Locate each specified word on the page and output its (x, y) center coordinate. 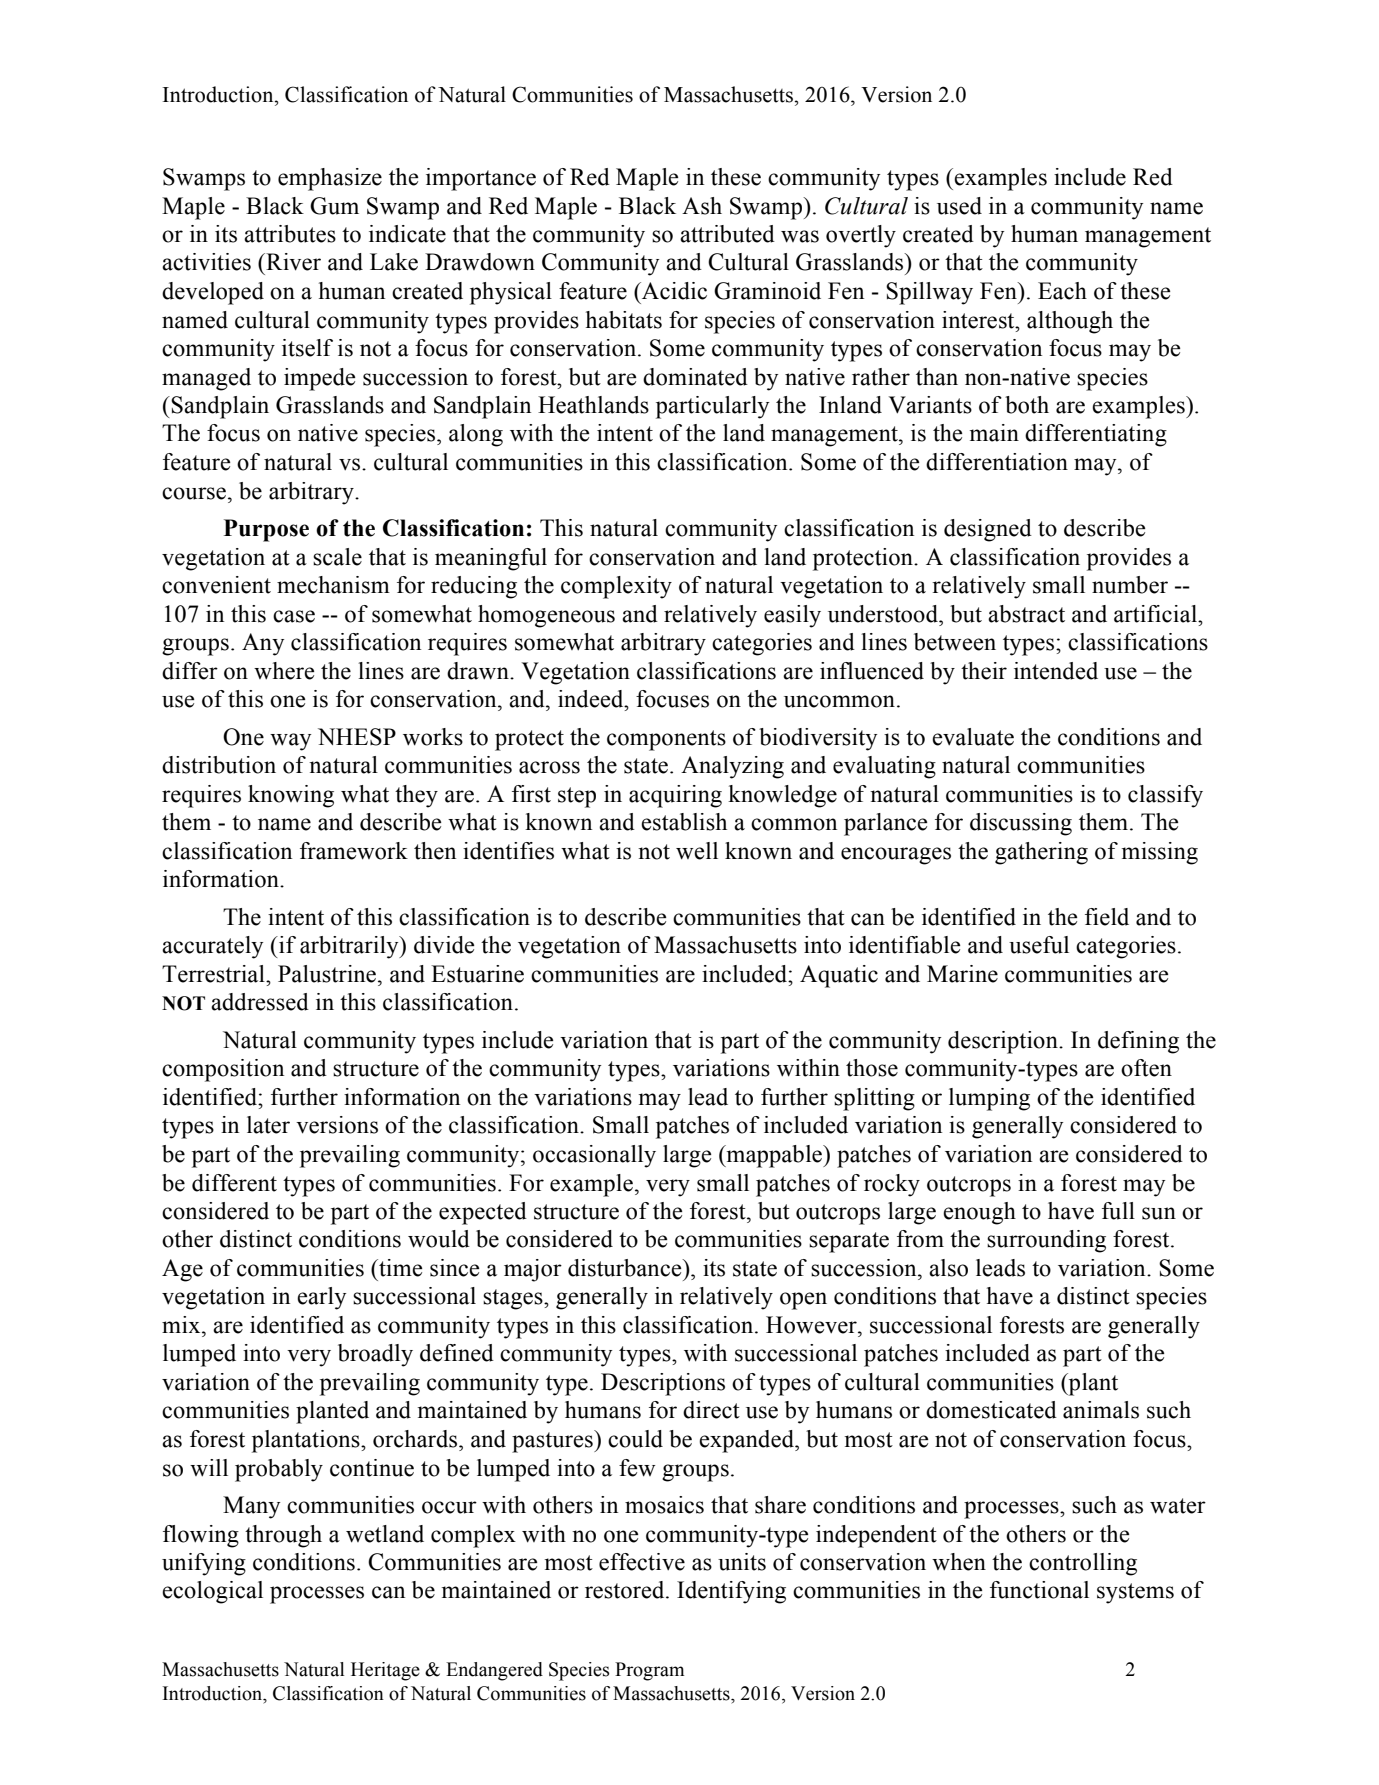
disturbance (626, 1268)
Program (649, 1671)
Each (1062, 291)
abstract (1026, 614)
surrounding (1046, 1241)
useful (1039, 945)
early (321, 1298)
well (697, 851)
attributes (290, 234)
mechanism (333, 585)
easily (792, 616)
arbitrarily (350, 947)
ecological (212, 1592)
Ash (702, 206)
